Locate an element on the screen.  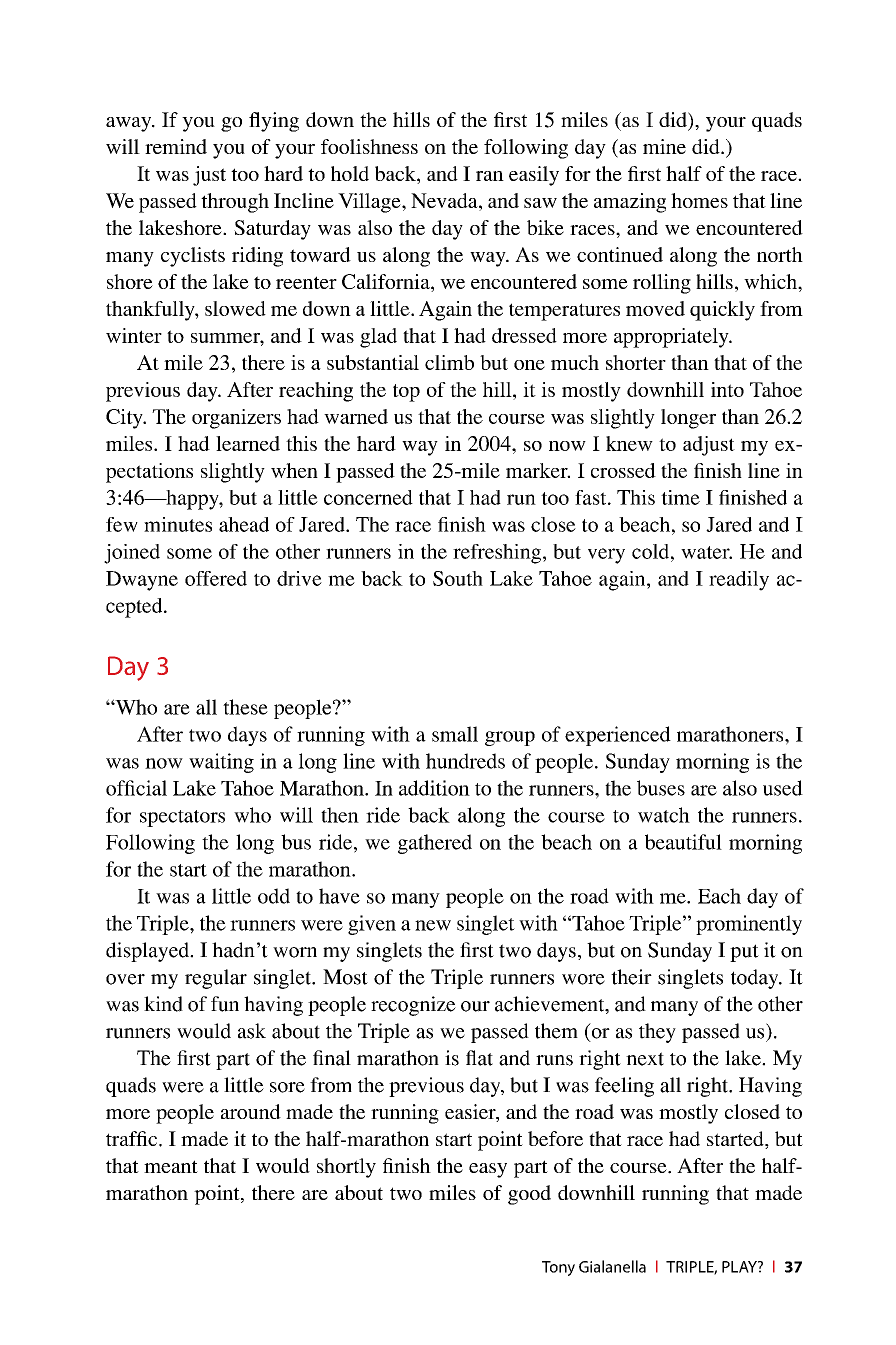
into is located at coordinates (727, 389).
